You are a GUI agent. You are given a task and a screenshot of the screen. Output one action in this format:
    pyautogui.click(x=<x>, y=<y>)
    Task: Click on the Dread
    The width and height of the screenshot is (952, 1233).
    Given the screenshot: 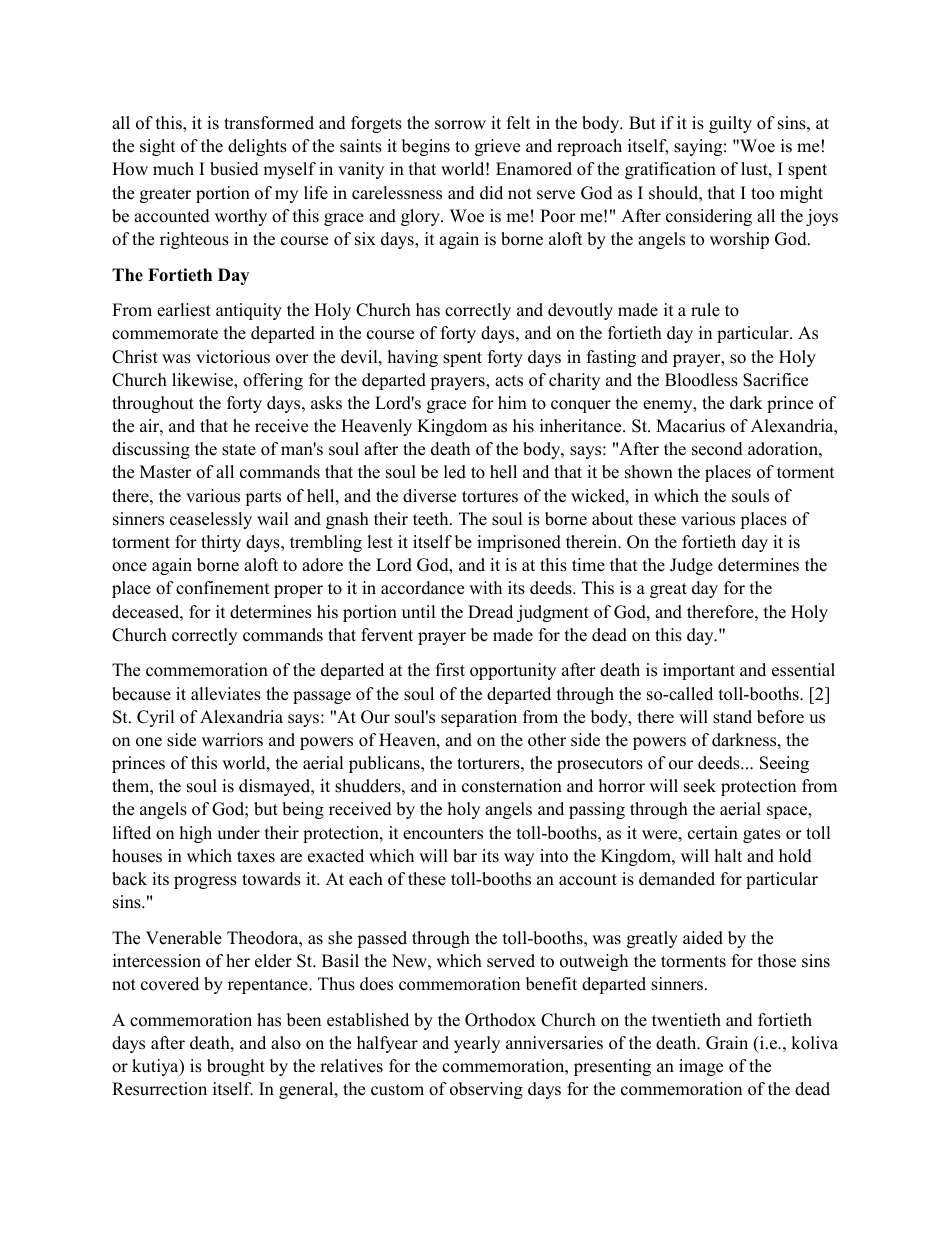 What is the action you would take?
    pyautogui.click(x=490, y=612)
